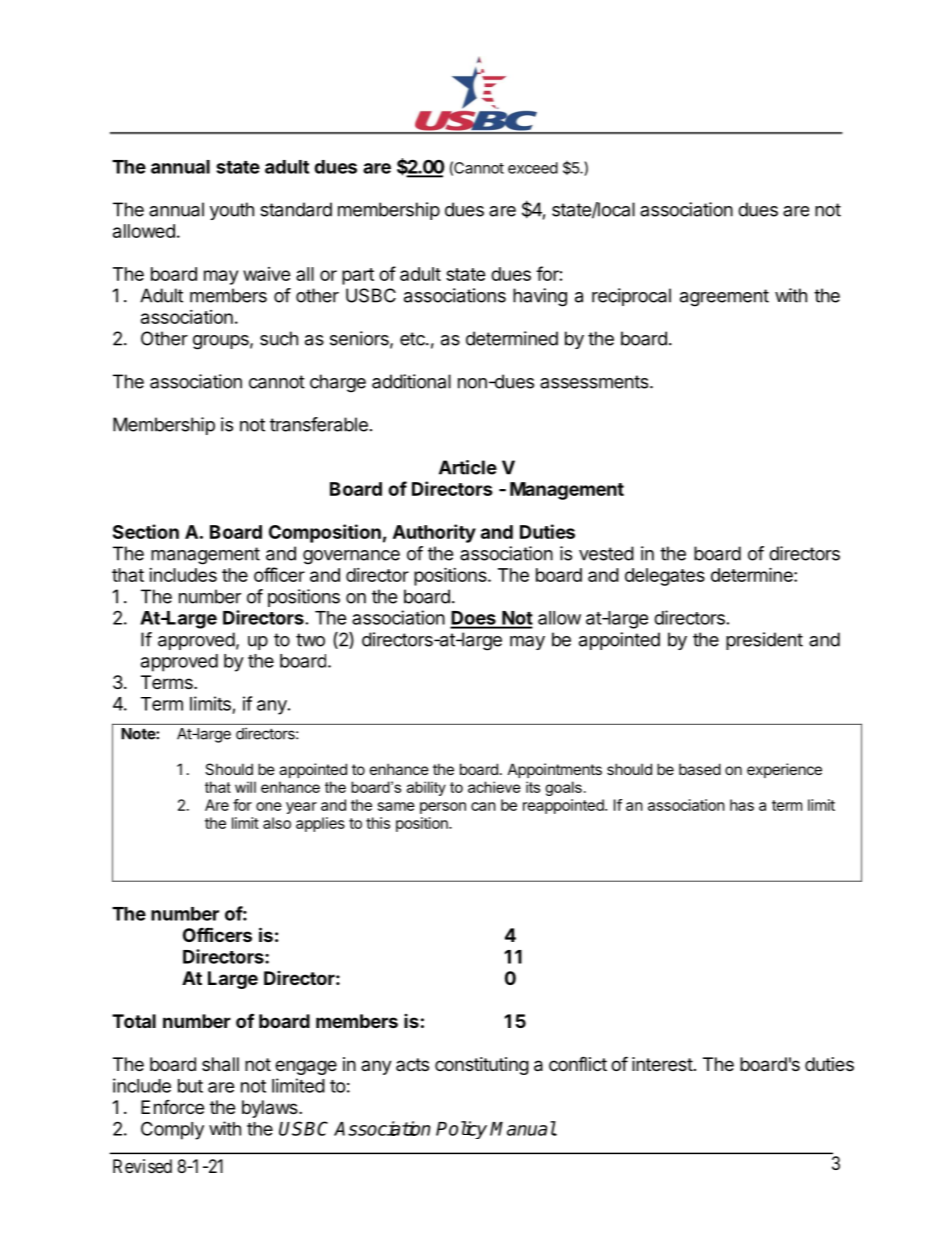  Describe the element at coordinates (232, 211) in the image. I see `youth` at that location.
